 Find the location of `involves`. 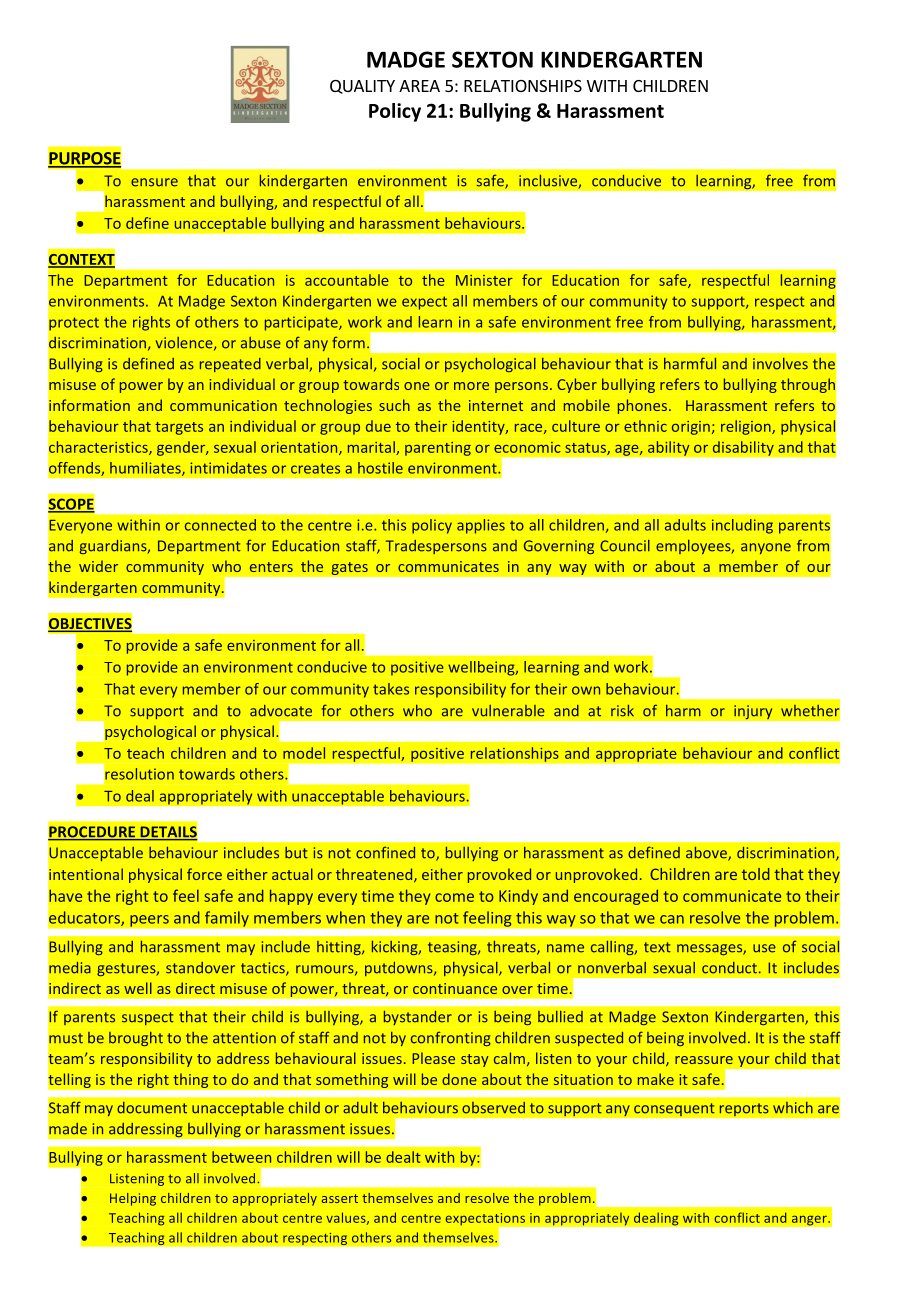

involves is located at coordinates (780, 364).
